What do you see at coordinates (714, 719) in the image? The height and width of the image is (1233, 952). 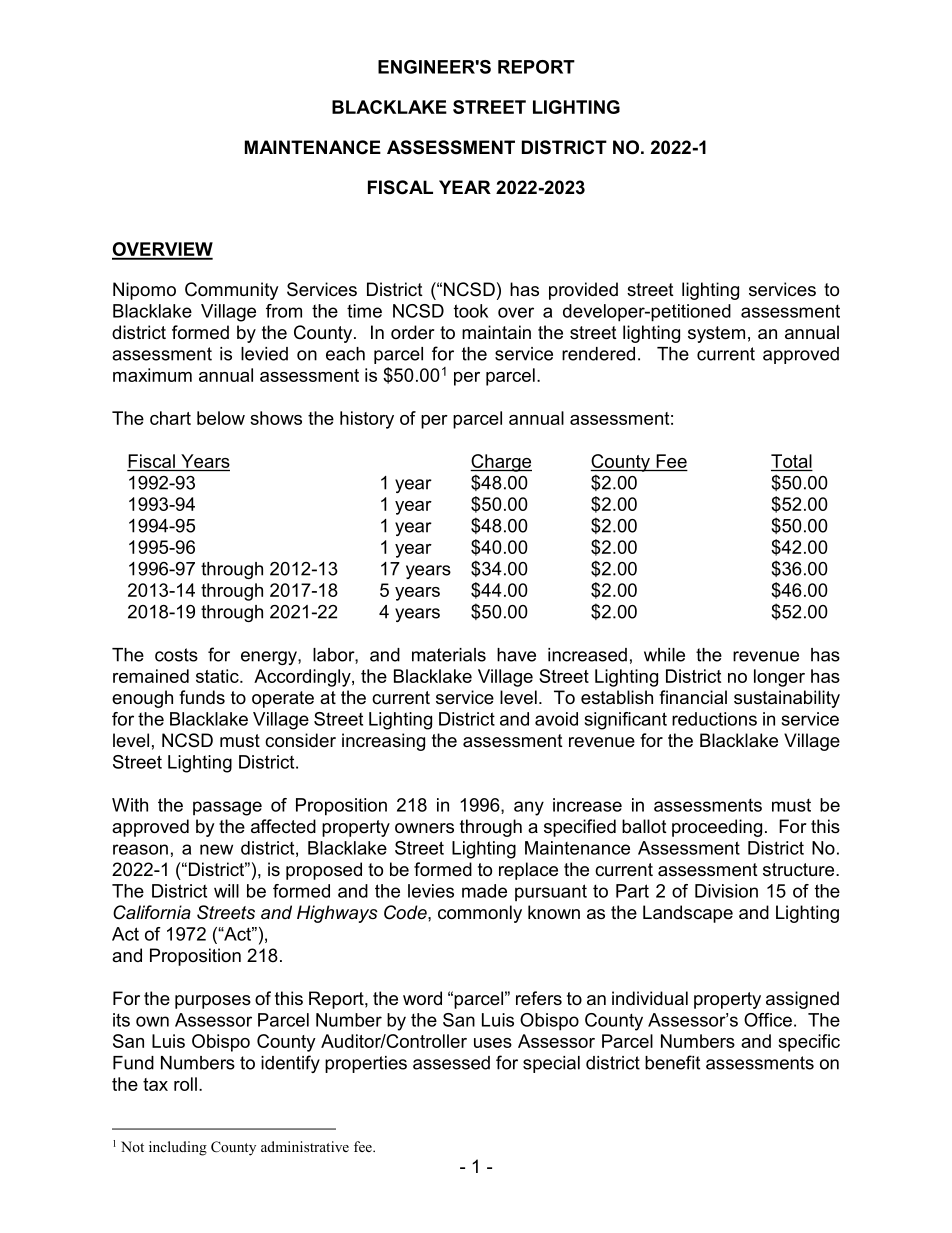 I see `reductions` at bounding box center [714, 719].
